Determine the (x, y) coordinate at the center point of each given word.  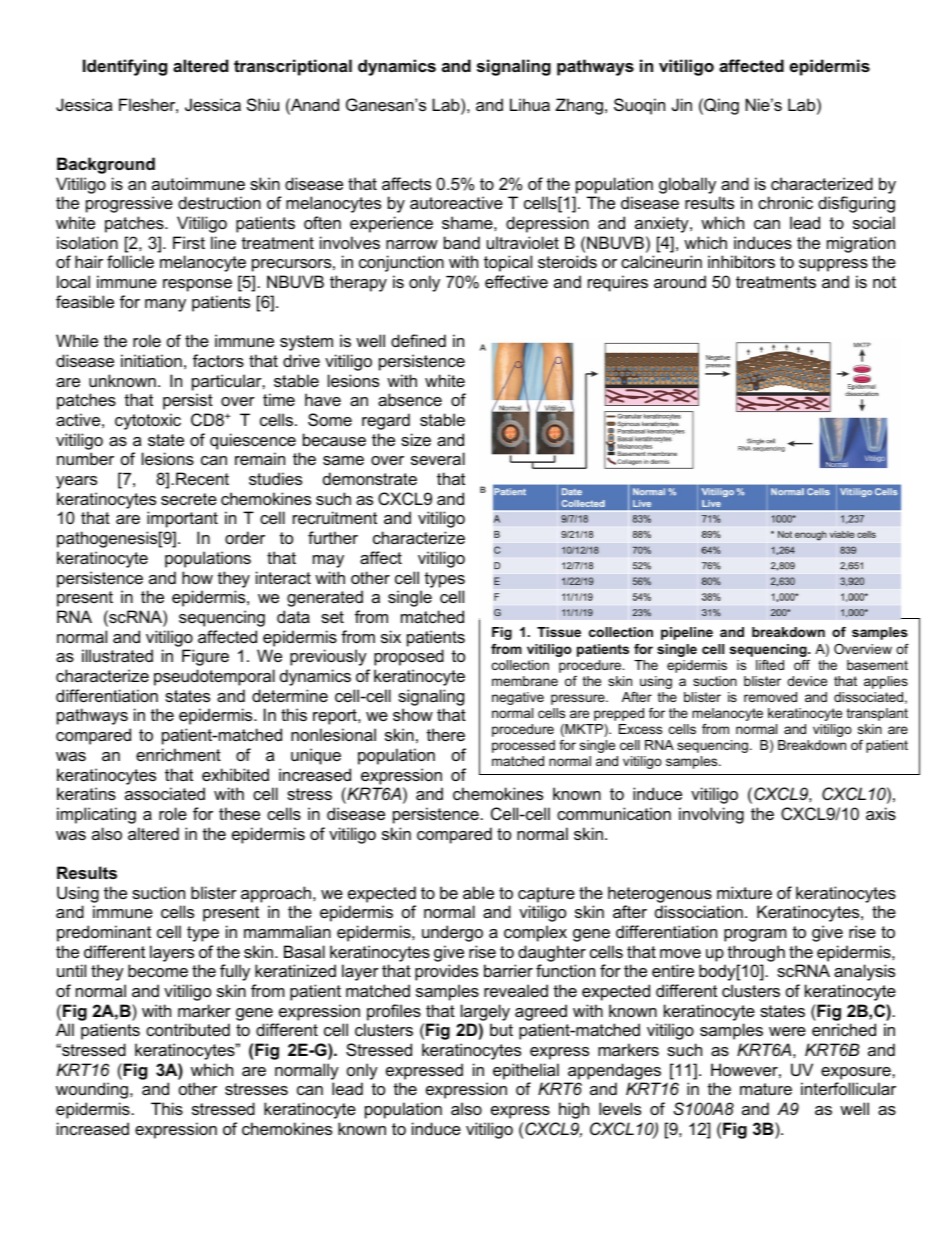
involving (711, 815)
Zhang (579, 106)
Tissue (559, 632)
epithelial (526, 1071)
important (182, 519)
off (802, 665)
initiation (151, 360)
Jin (682, 104)
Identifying (125, 67)
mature (766, 1089)
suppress (833, 265)
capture (546, 895)
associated (165, 793)
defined (418, 340)
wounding (92, 1090)
